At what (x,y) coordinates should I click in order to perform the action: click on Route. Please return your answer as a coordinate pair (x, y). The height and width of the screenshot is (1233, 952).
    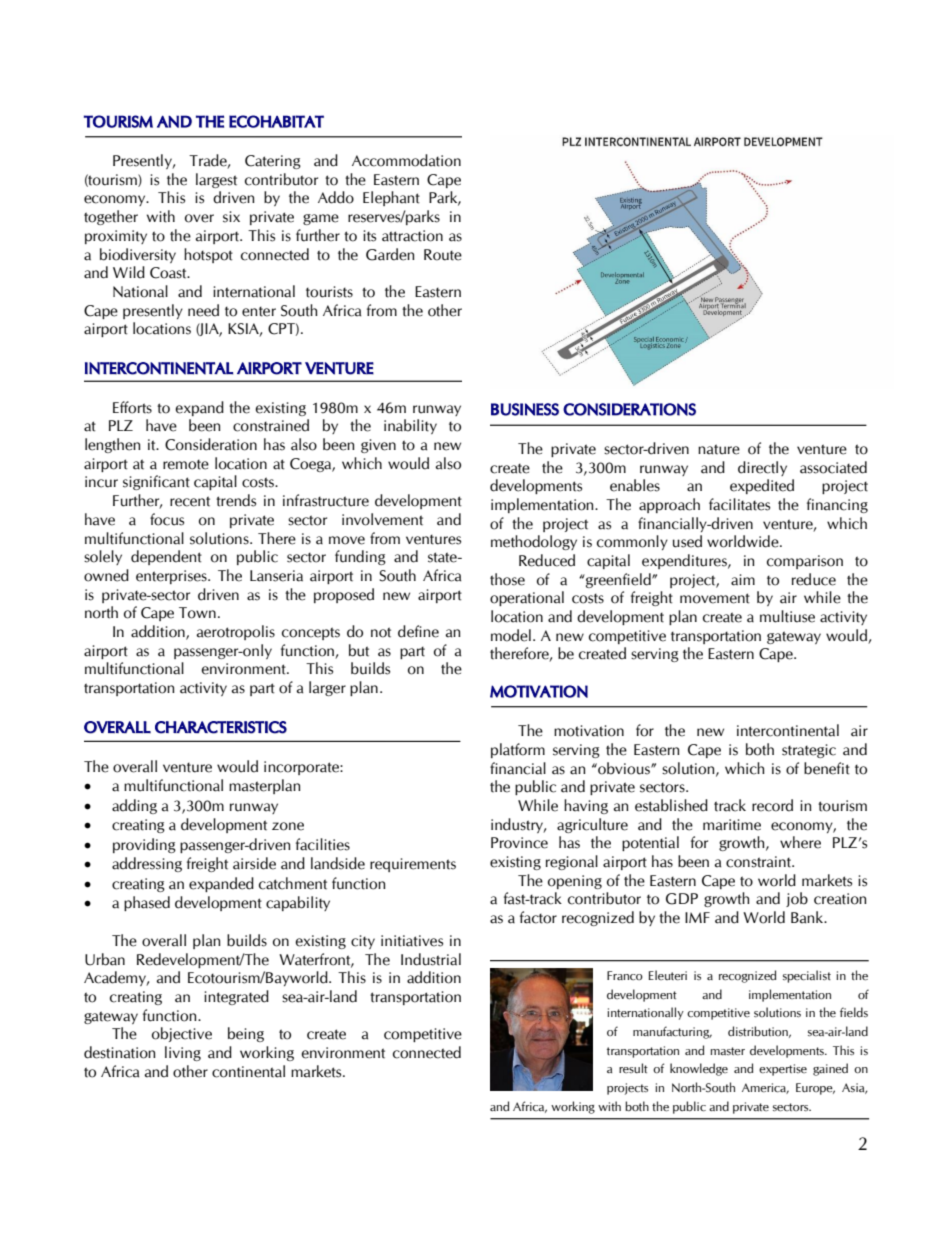
    Looking at the image, I should click on (443, 255).
